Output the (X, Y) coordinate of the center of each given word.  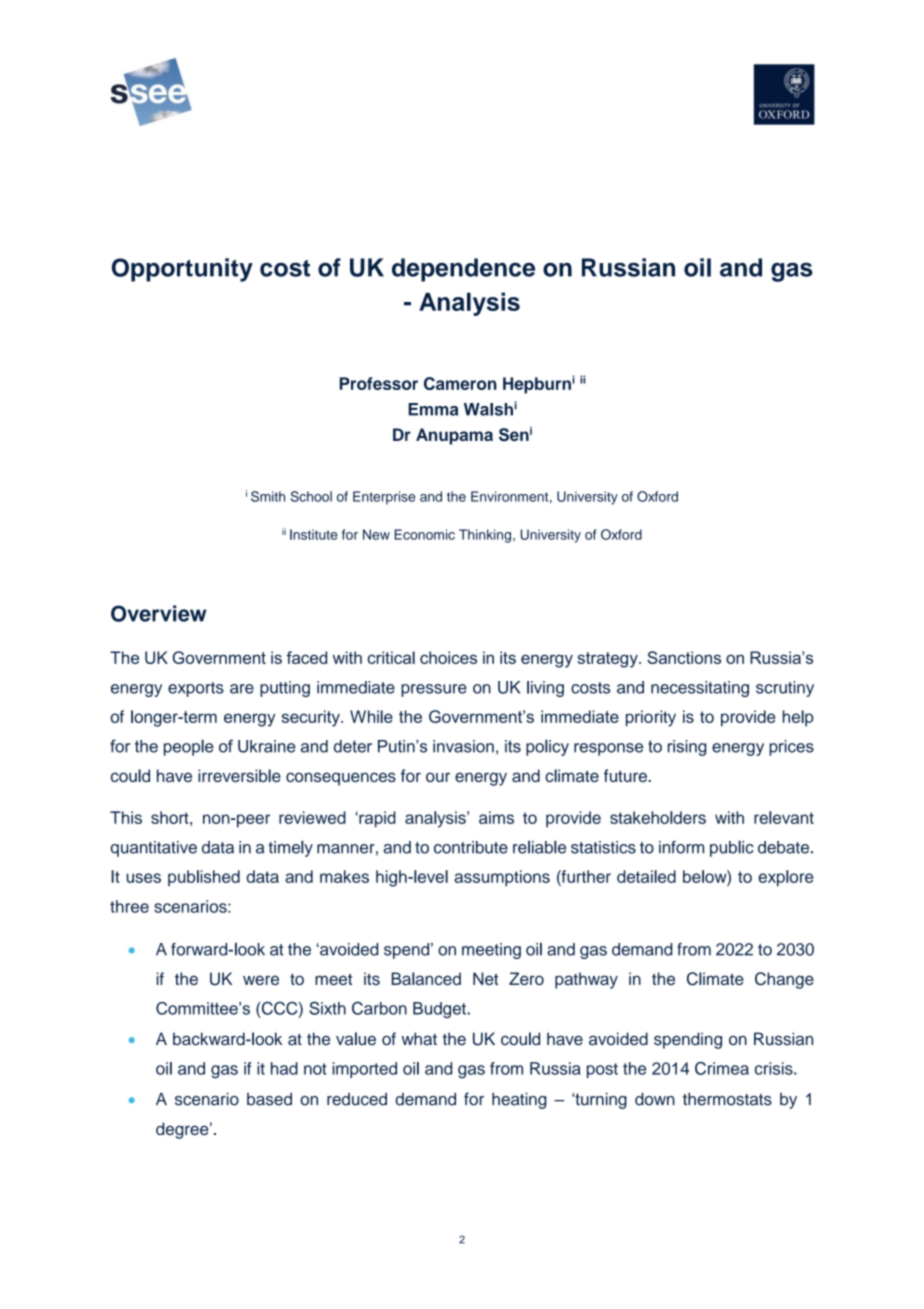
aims (496, 817)
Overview (159, 613)
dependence (463, 270)
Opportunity (182, 270)
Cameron (460, 383)
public (732, 848)
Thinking (485, 536)
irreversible (239, 775)
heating (519, 1100)
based (269, 1099)
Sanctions (684, 657)
